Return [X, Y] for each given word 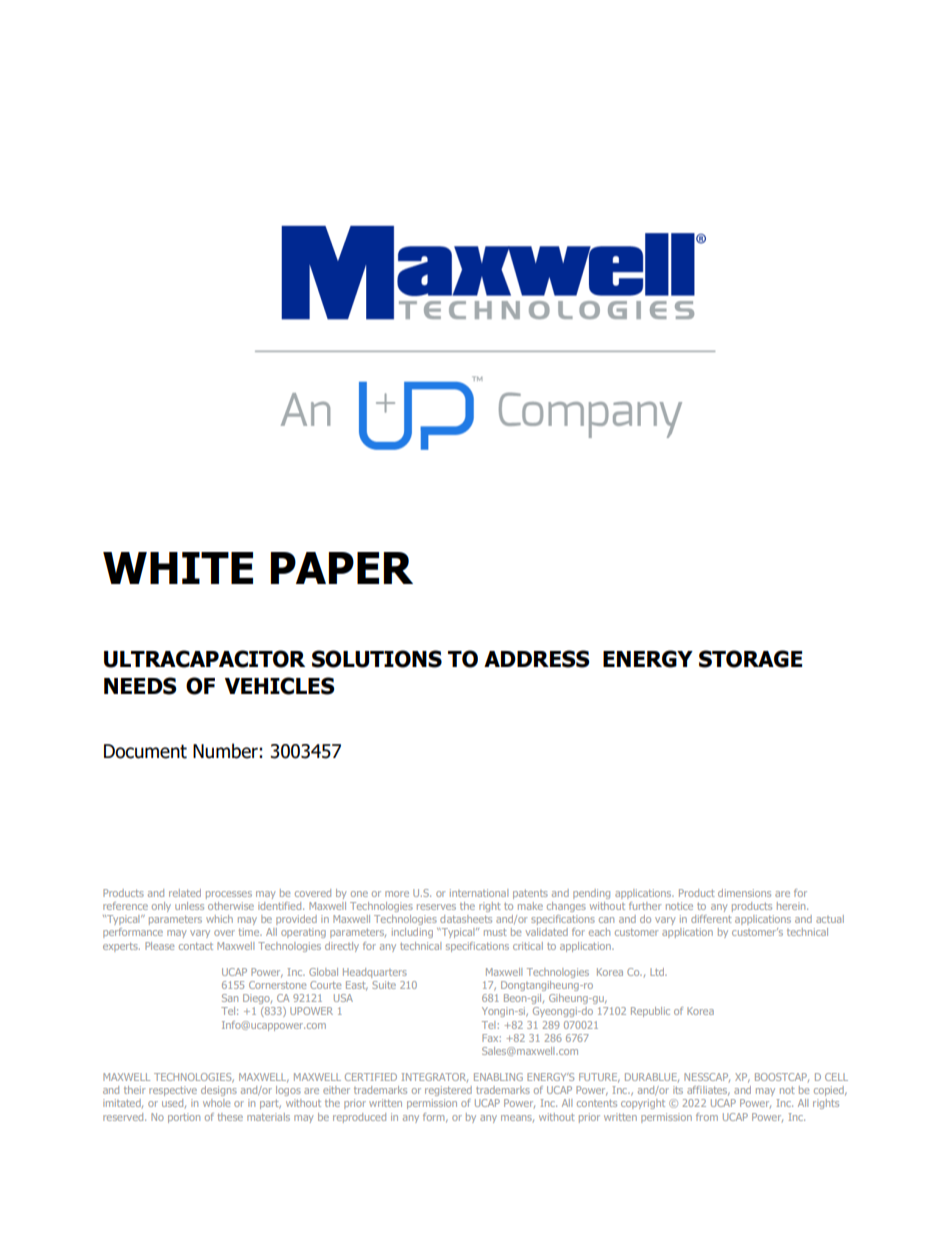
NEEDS [140, 686]
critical [528, 946]
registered [448, 1091]
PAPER [342, 568]
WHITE [178, 568]
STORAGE [750, 659]
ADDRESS [536, 659]
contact [196, 946]
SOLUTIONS [377, 659]
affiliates [708, 1091]
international [479, 893]
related [185, 893]
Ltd [658, 972]
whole [216, 1103]
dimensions [744, 893]
